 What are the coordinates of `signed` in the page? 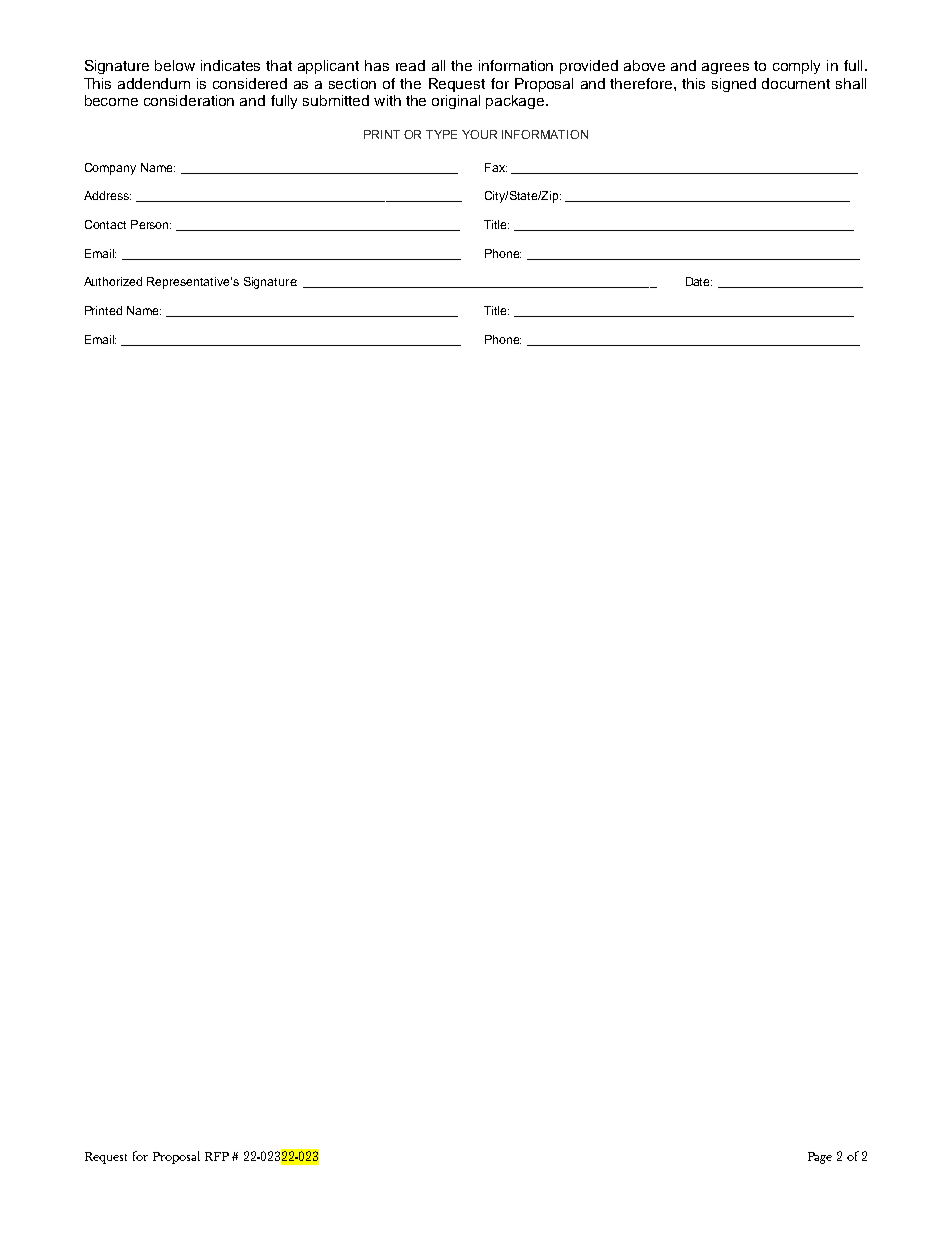 It's located at (734, 85).
